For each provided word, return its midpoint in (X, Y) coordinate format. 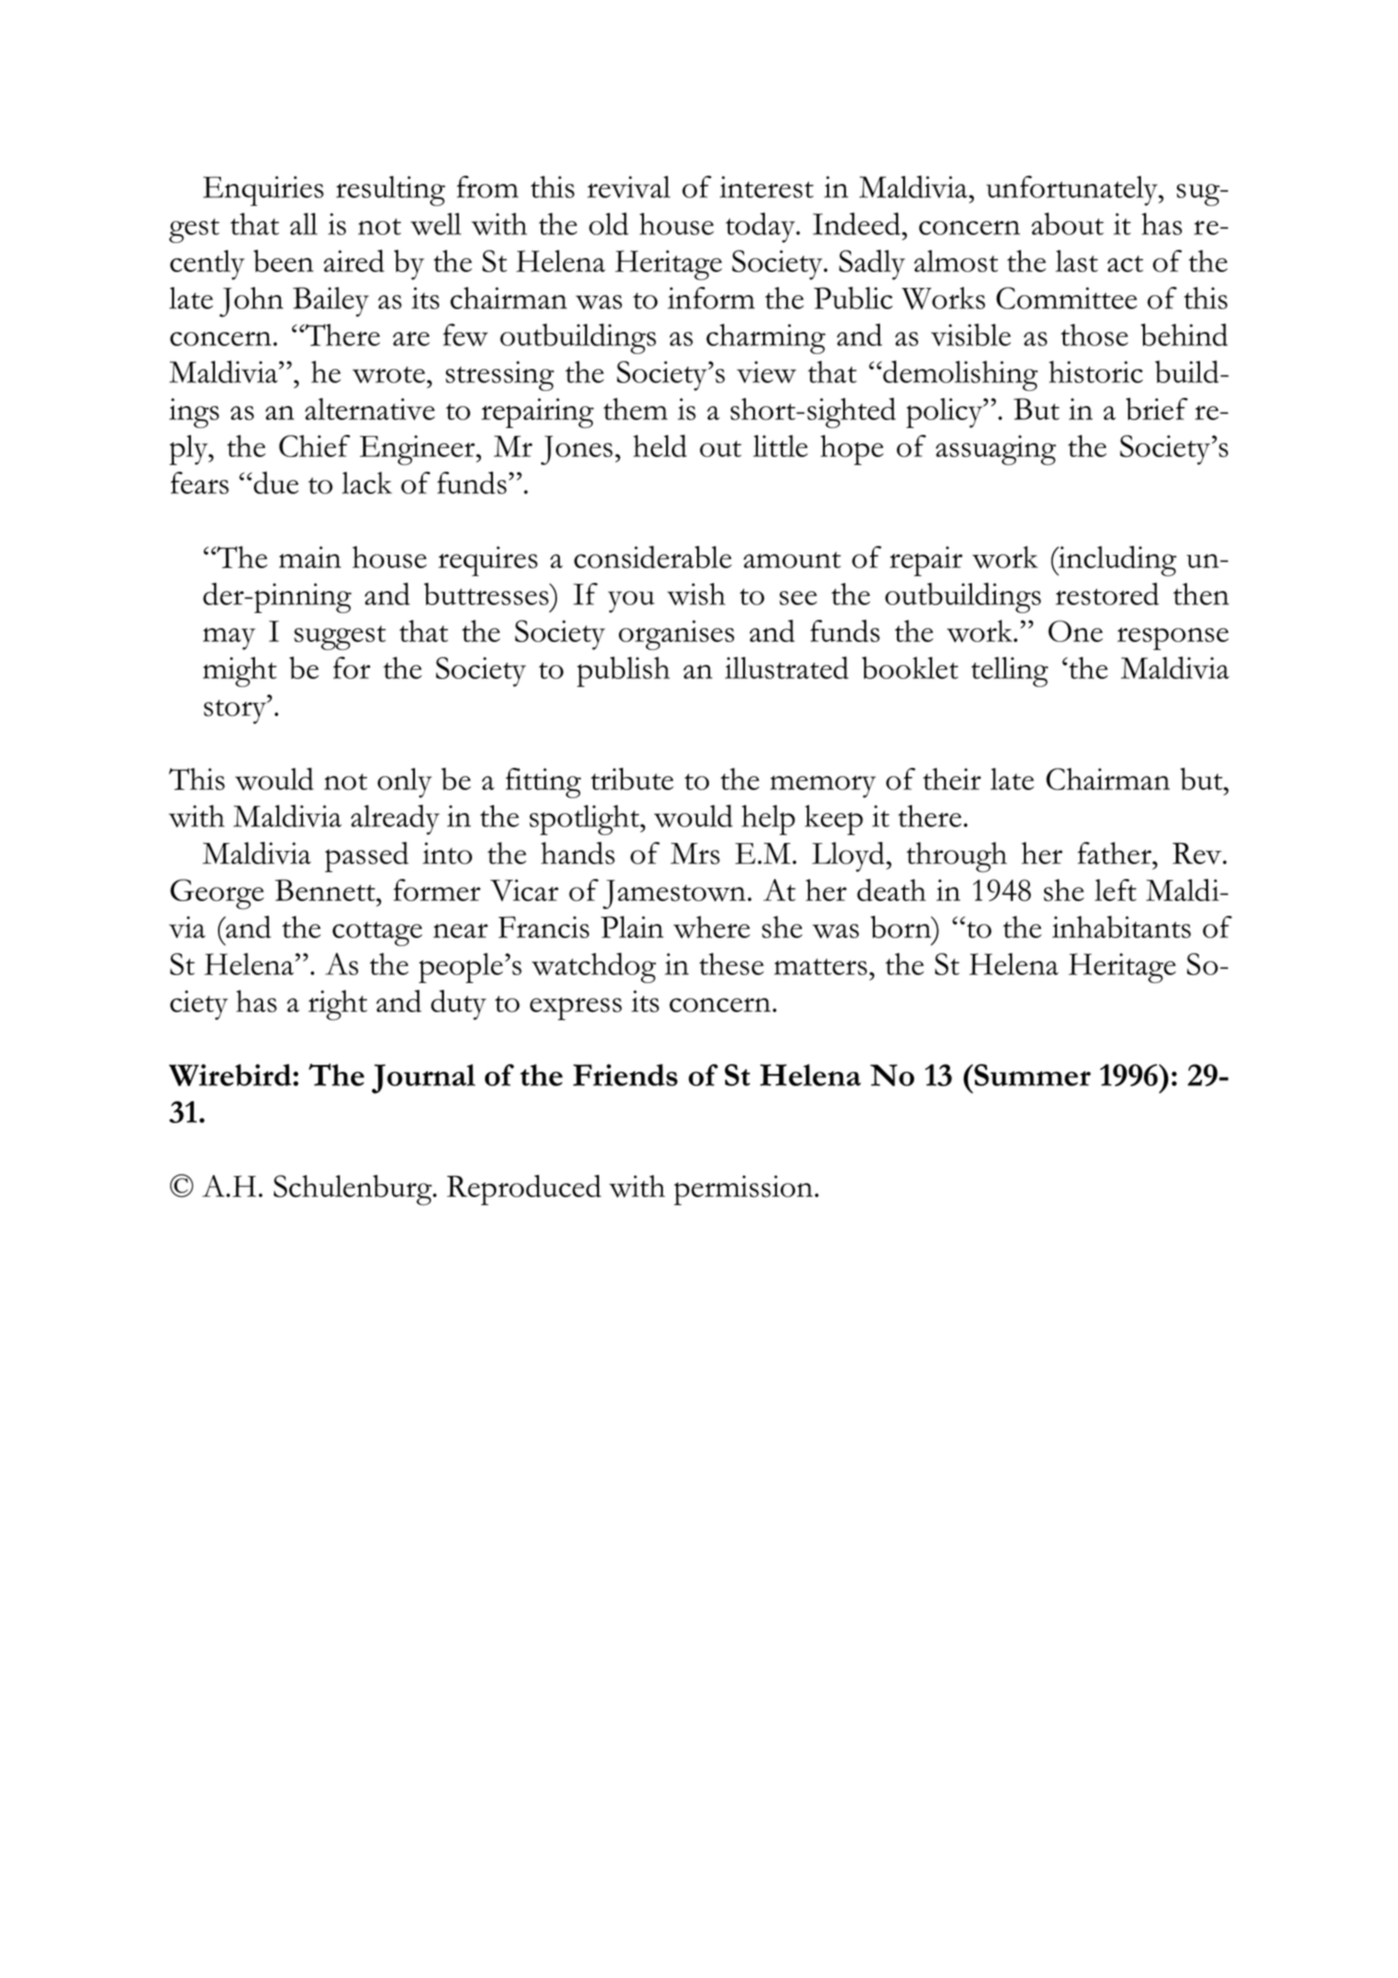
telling (1009, 672)
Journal (423, 1079)
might (240, 672)
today (762, 227)
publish (623, 671)
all (303, 224)
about (1068, 223)
